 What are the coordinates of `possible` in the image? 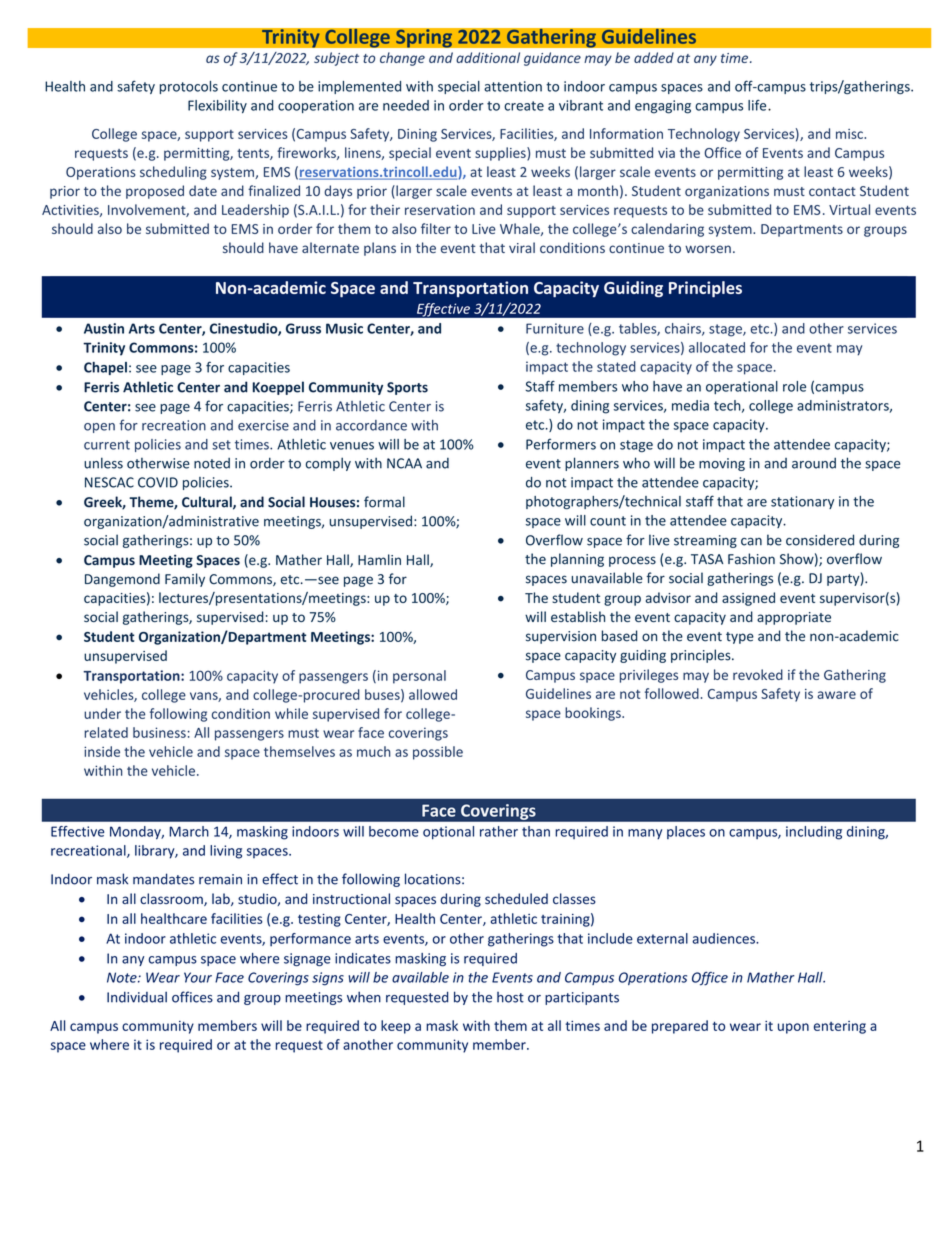 It's located at (438, 753).
